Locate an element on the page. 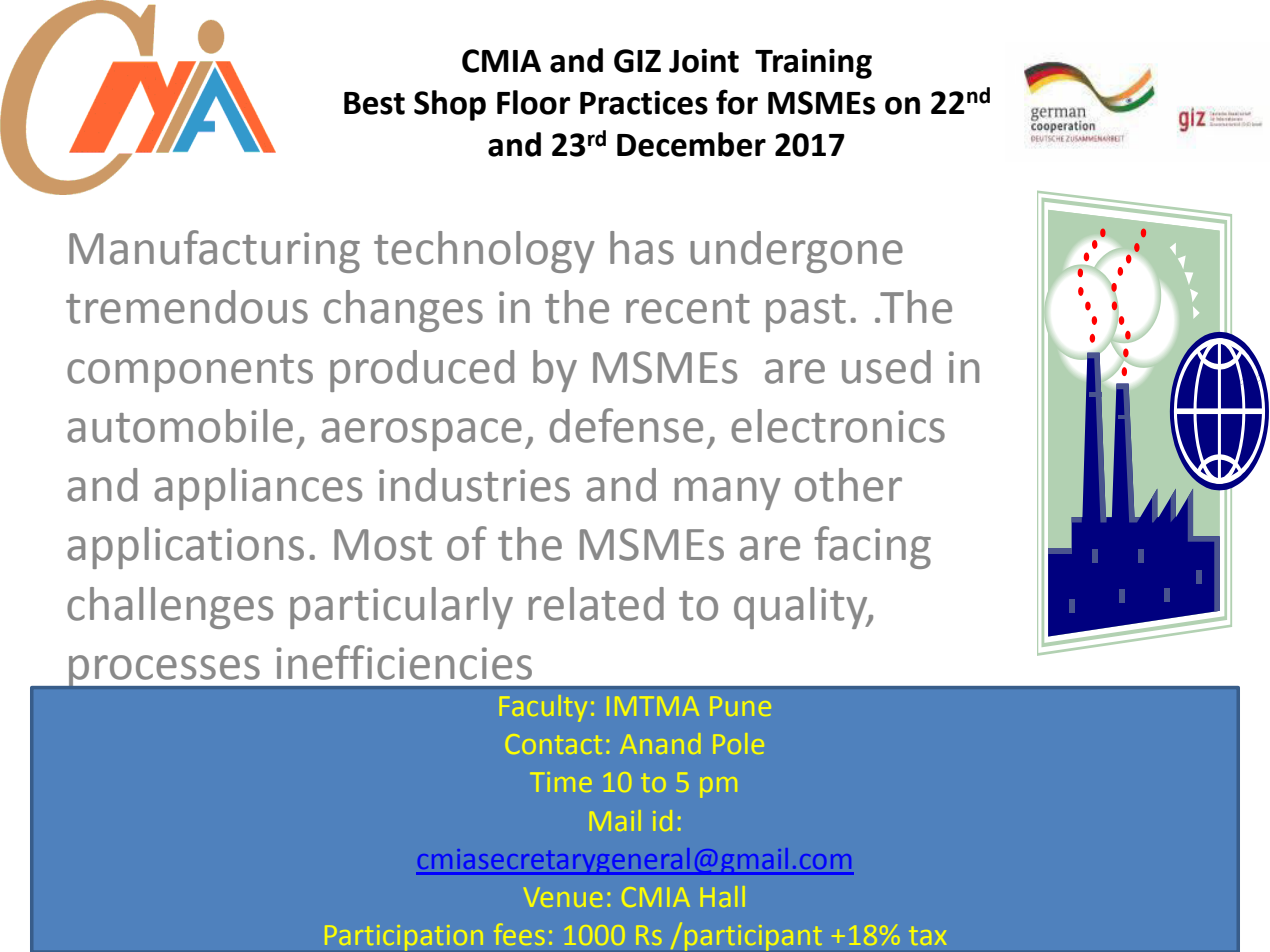 The image size is (1270, 952). industries is located at coordinates (474, 485).
